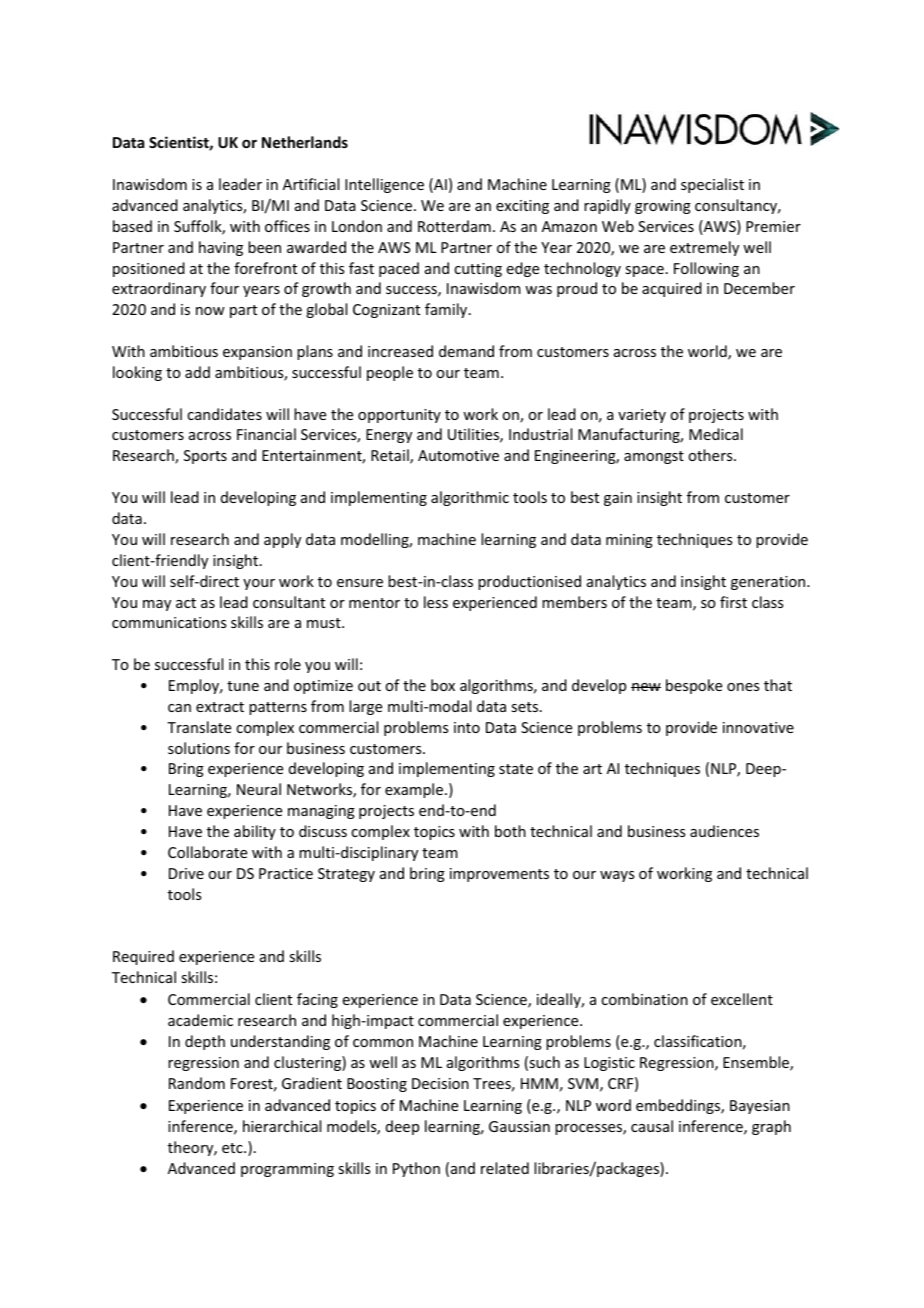 The image size is (924, 1308). Describe the element at coordinates (454, 226) in the page. I see `Rotterdam` at that location.
